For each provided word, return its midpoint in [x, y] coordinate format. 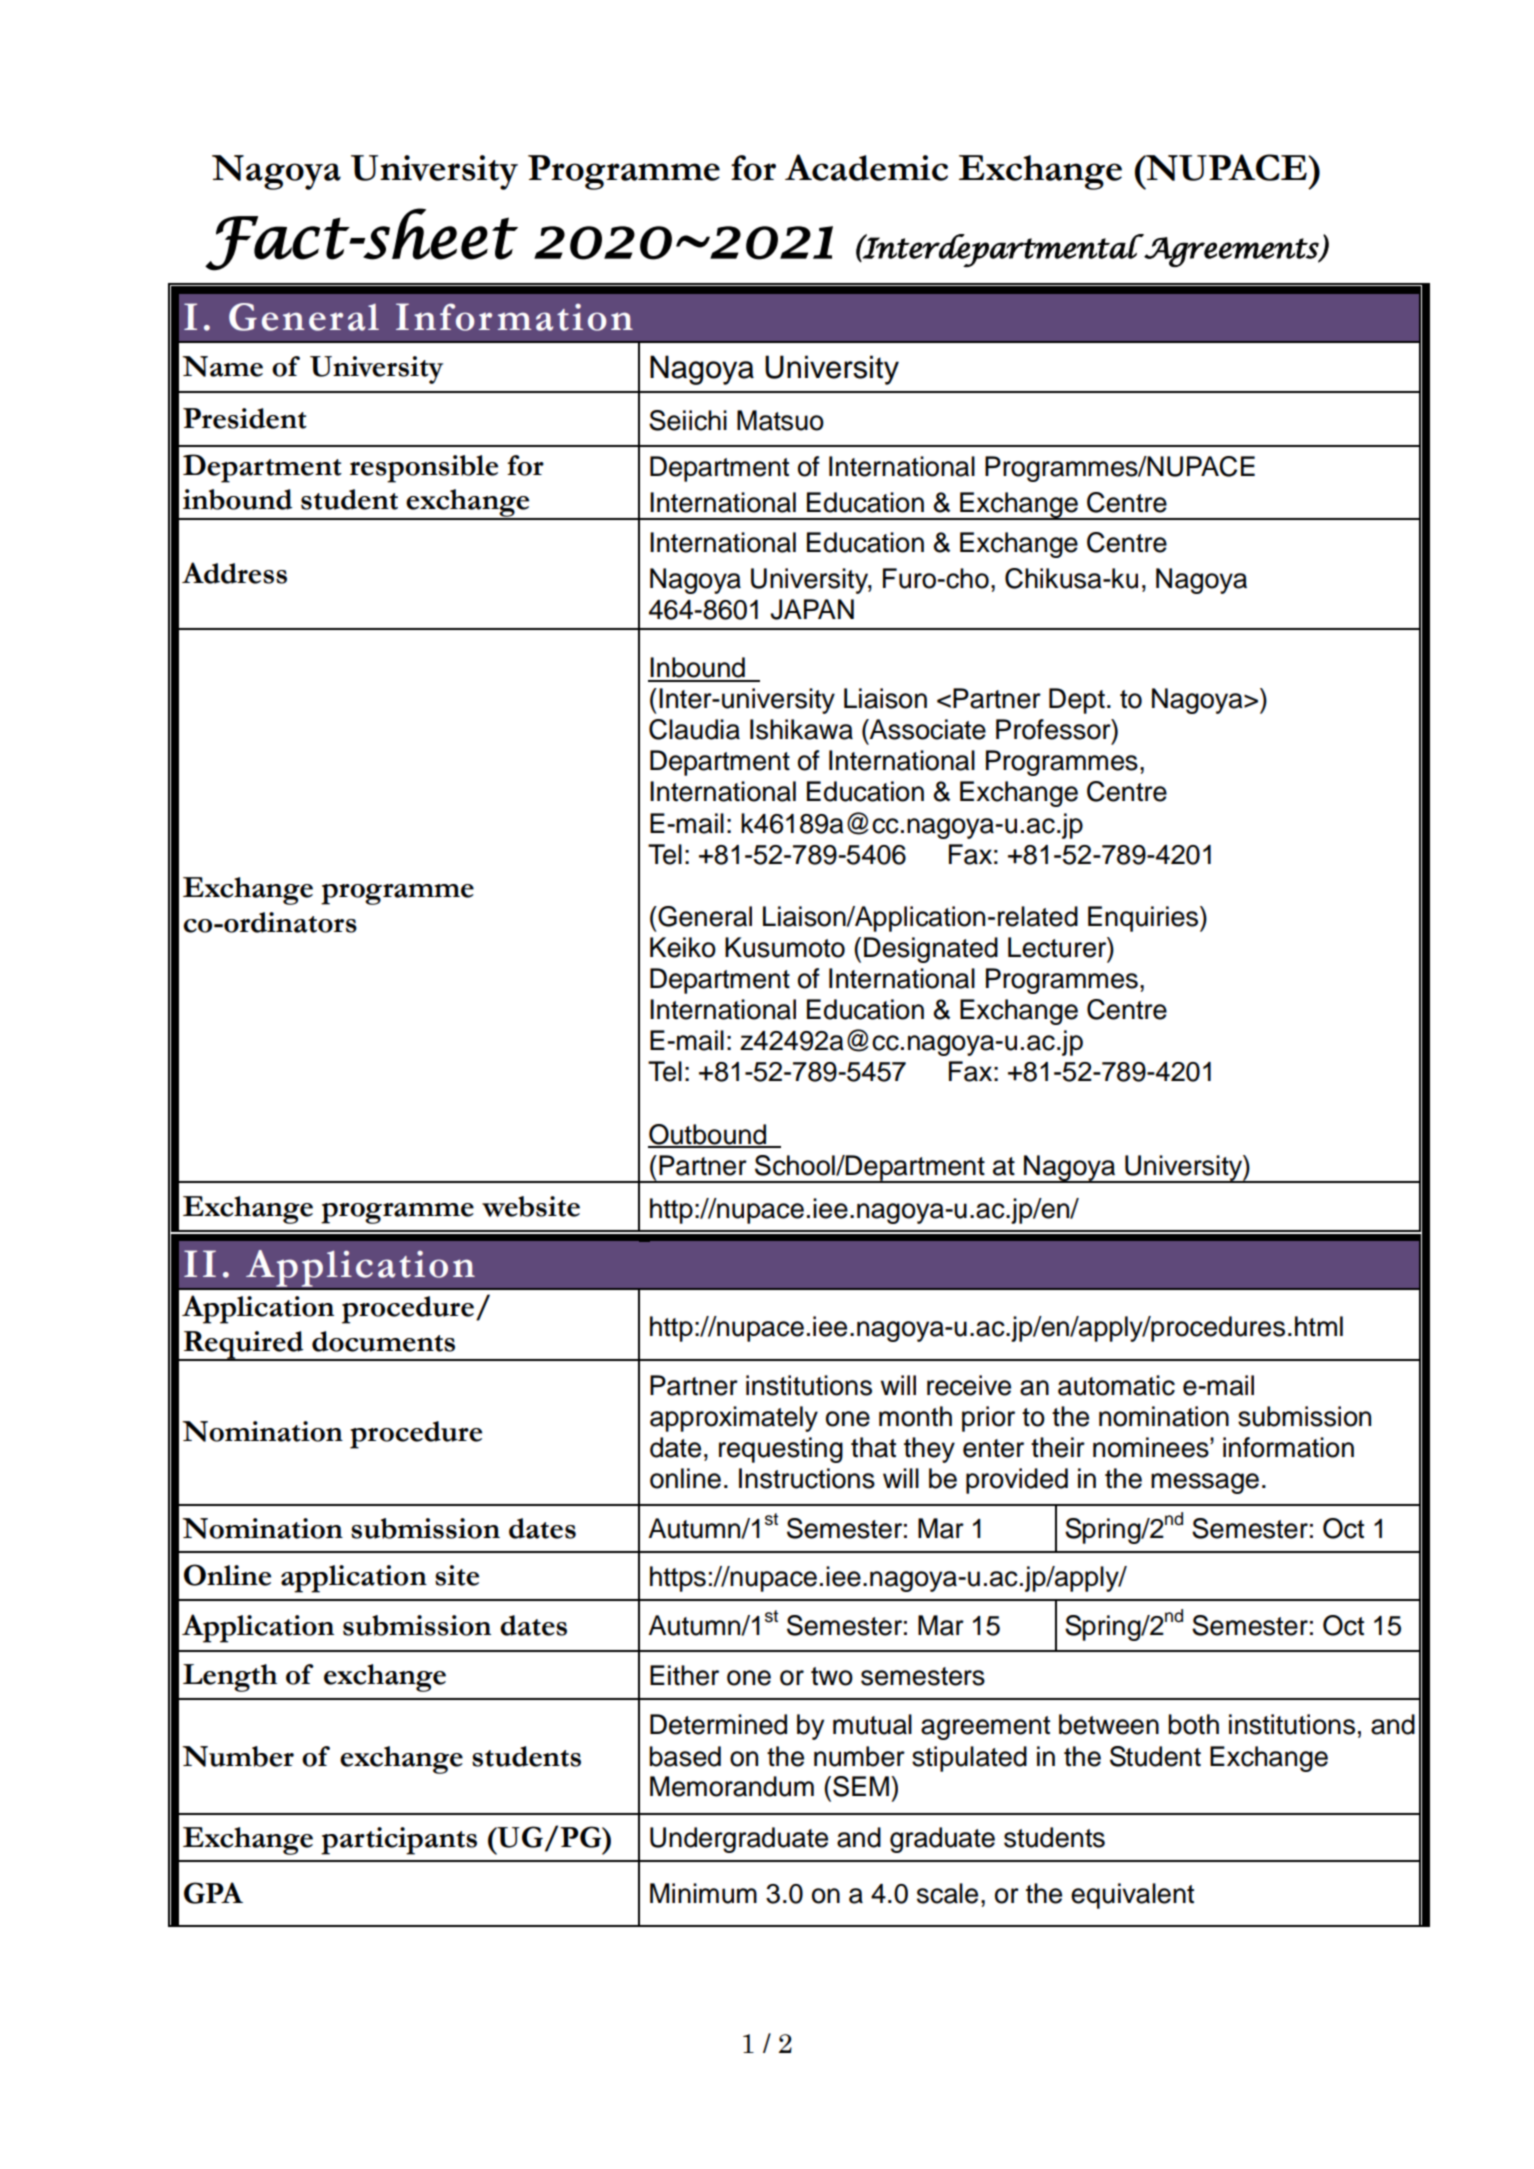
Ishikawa [801, 729]
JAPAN [812, 609]
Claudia [694, 729]
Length [230, 1678]
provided [1017, 1481]
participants [399, 1841]
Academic [866, 167]
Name [222, 366]
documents [383, 1341]
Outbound [708, 1135]
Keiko [683, 947]
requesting [781, 1450]
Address [234, 573]
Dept [1077, 701]
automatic [1116, 1385]
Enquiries [1144, 919]
